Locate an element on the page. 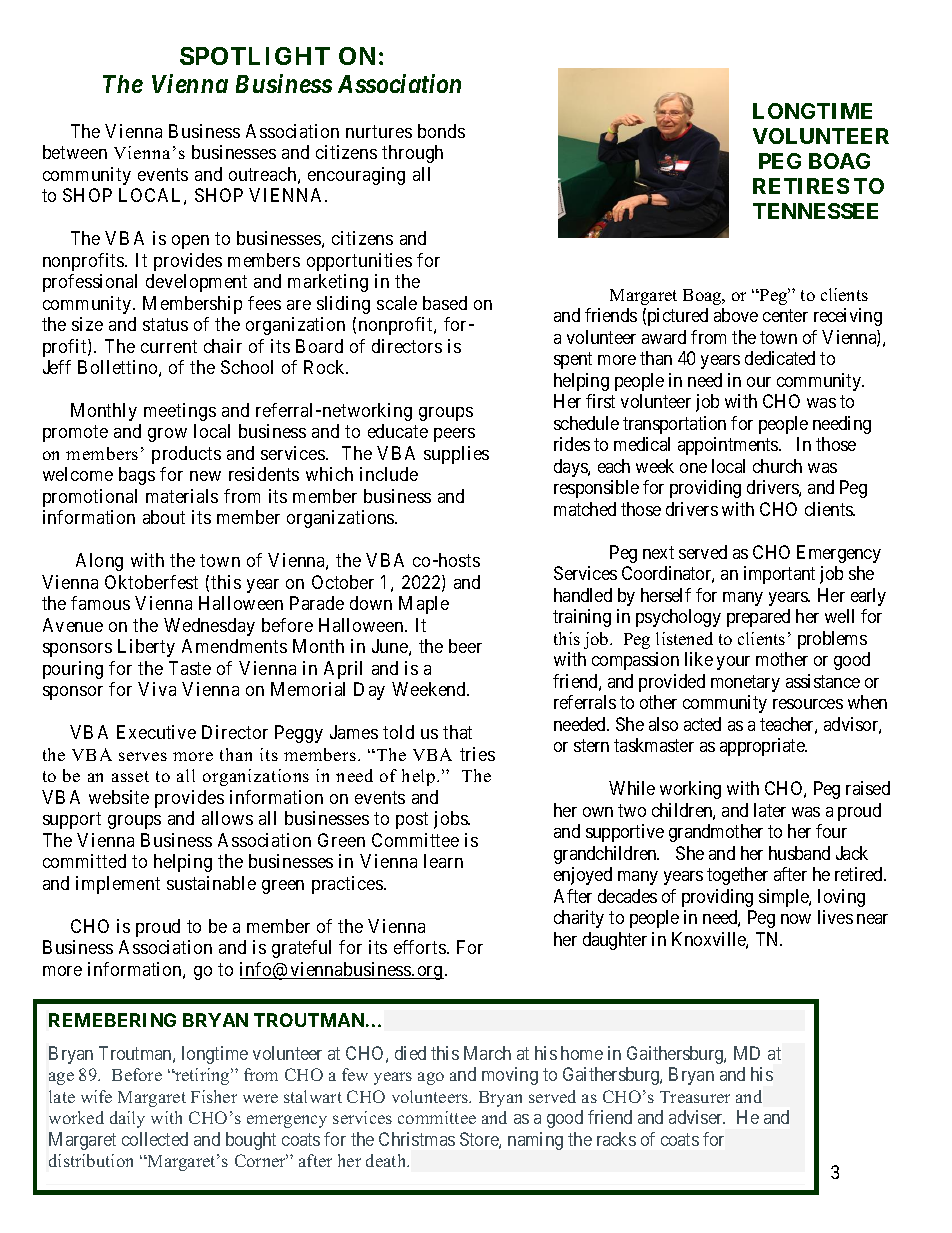 The image size is (952, 1233). collected is located at coordinates (155, 1139).
